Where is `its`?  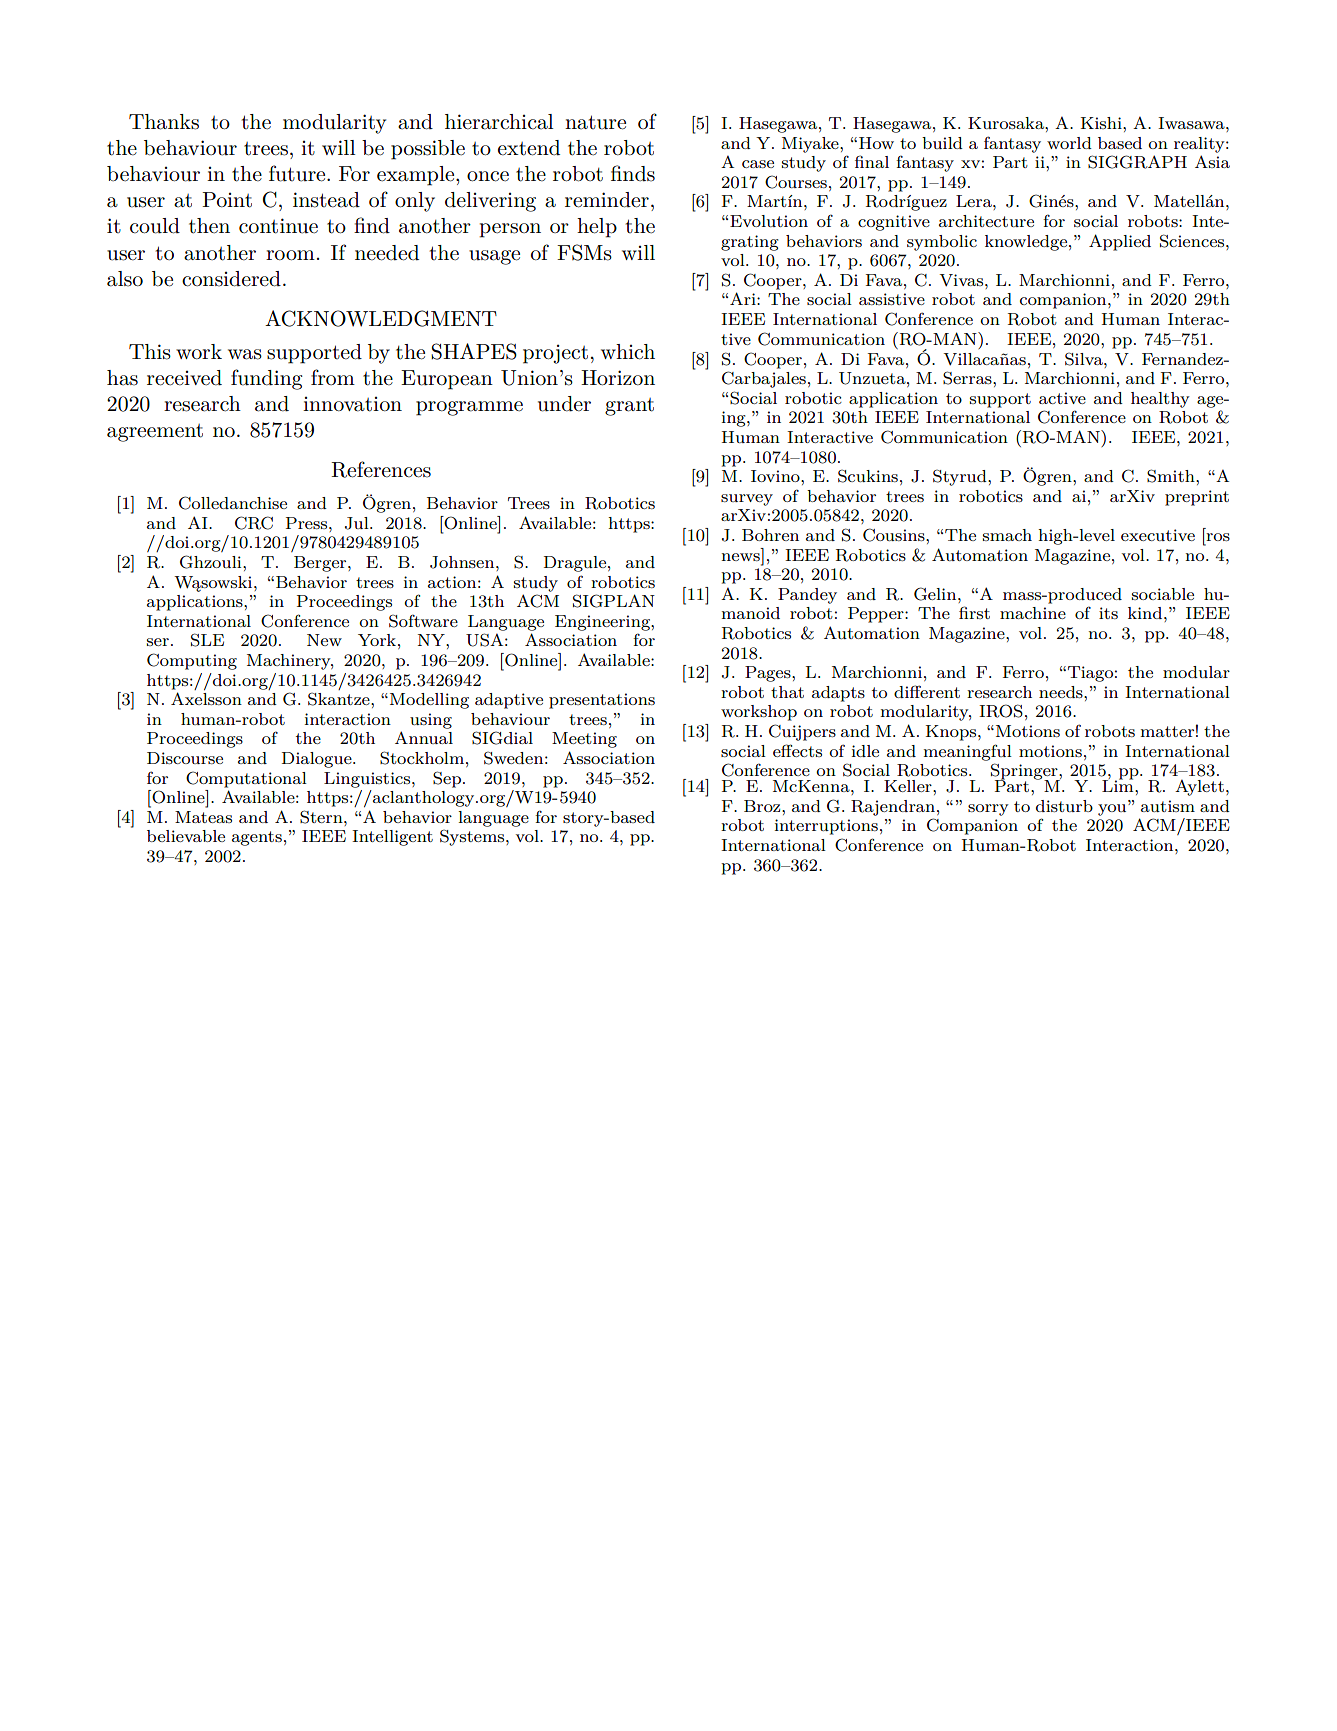 its is located at coordinates (1108, 613).
